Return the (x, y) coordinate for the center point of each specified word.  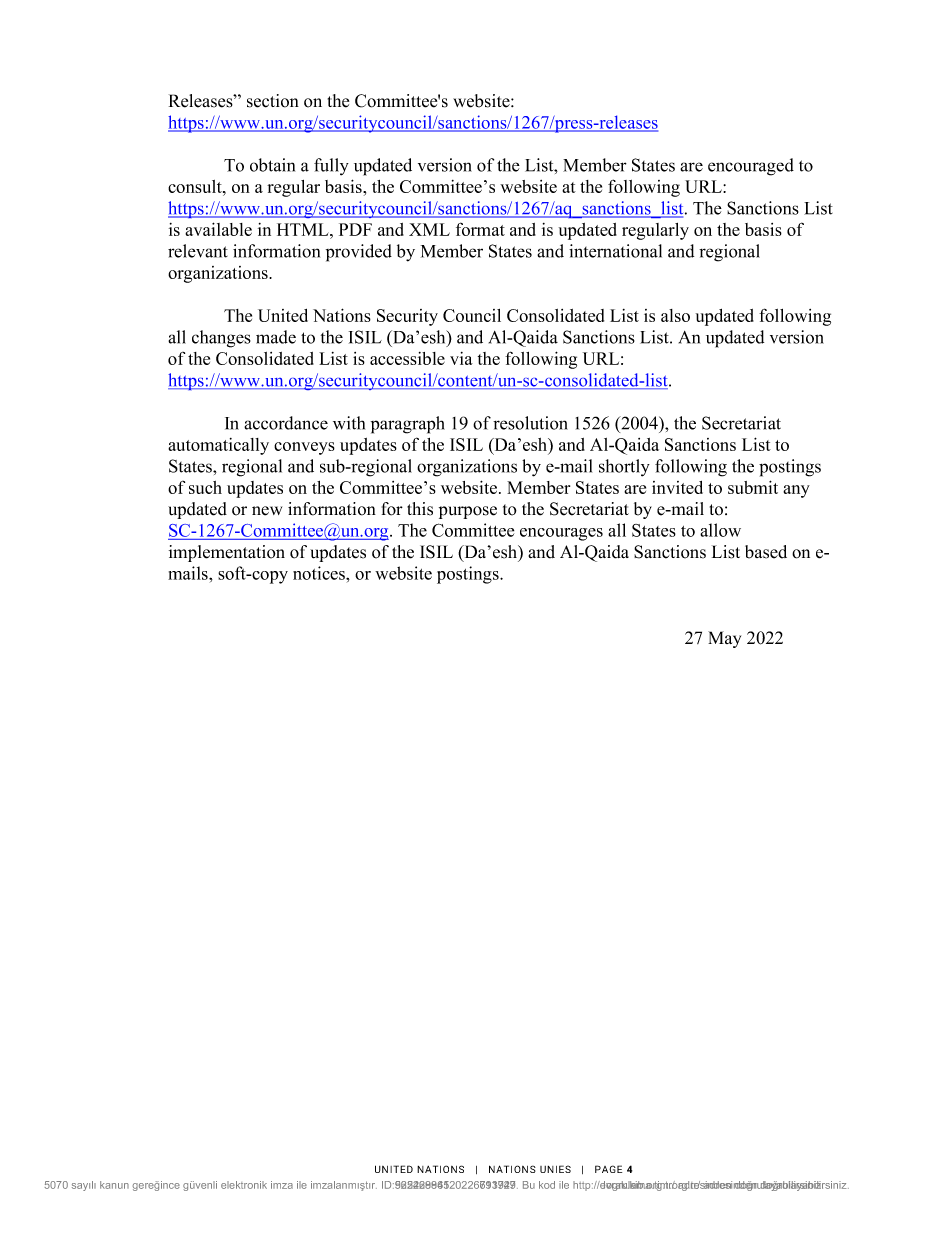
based (766, 552)
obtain (272, 165)
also (675, 315)
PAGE (608, 1169)
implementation (227, 553)
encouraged (751, 167)
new (267, 511)
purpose (468, 512)
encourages (561, 534)
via (461, 358)
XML (429, 229)
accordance (286, 423)
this (420, 509)
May (724, 639)
